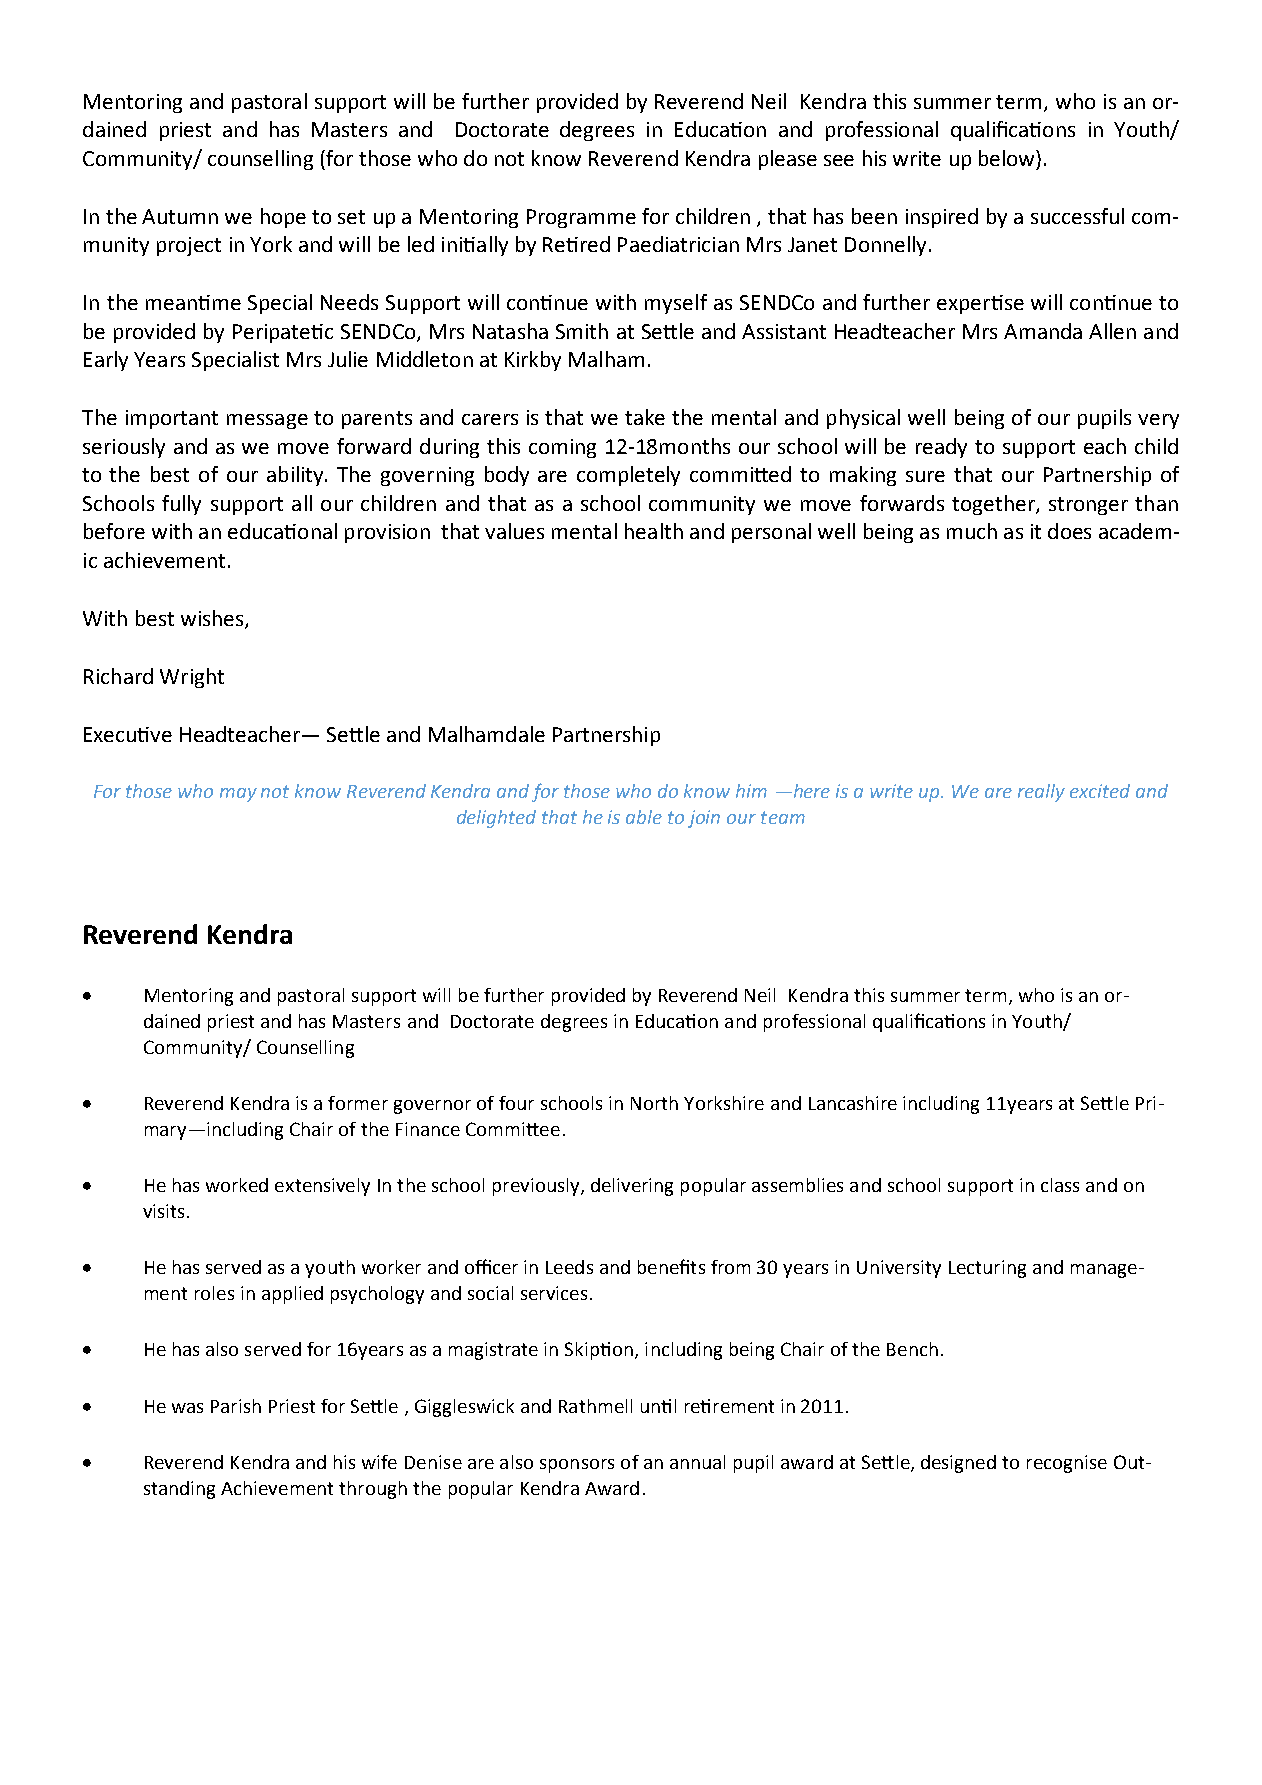 The width and height of the screenshot is (1262, 1785). What do you see at coordinates (581, 218) in the screenshot?
I see `Programme` at bounding box center [581, 218].
